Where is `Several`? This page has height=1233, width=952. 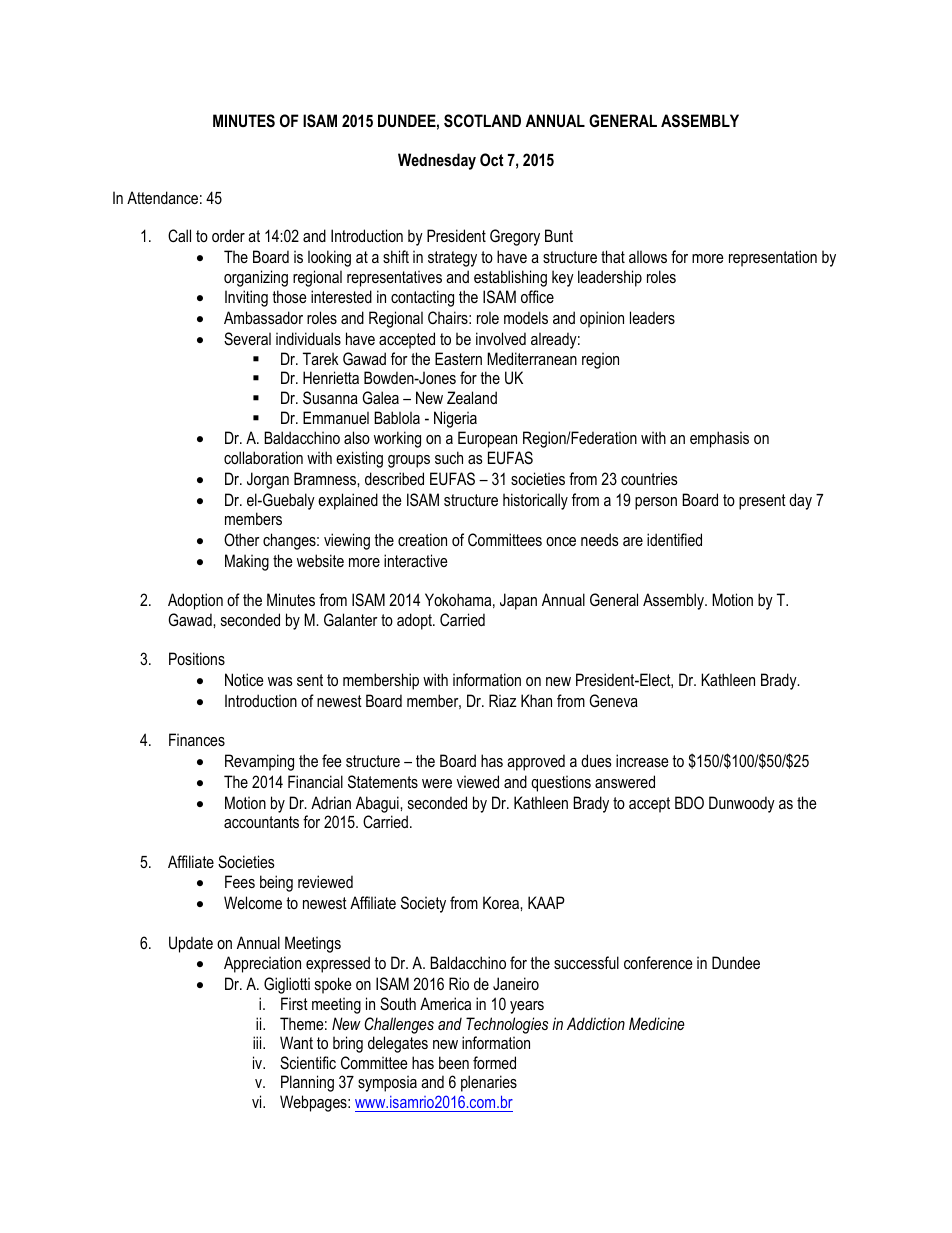 Several is located at coordinates (247, 339).
